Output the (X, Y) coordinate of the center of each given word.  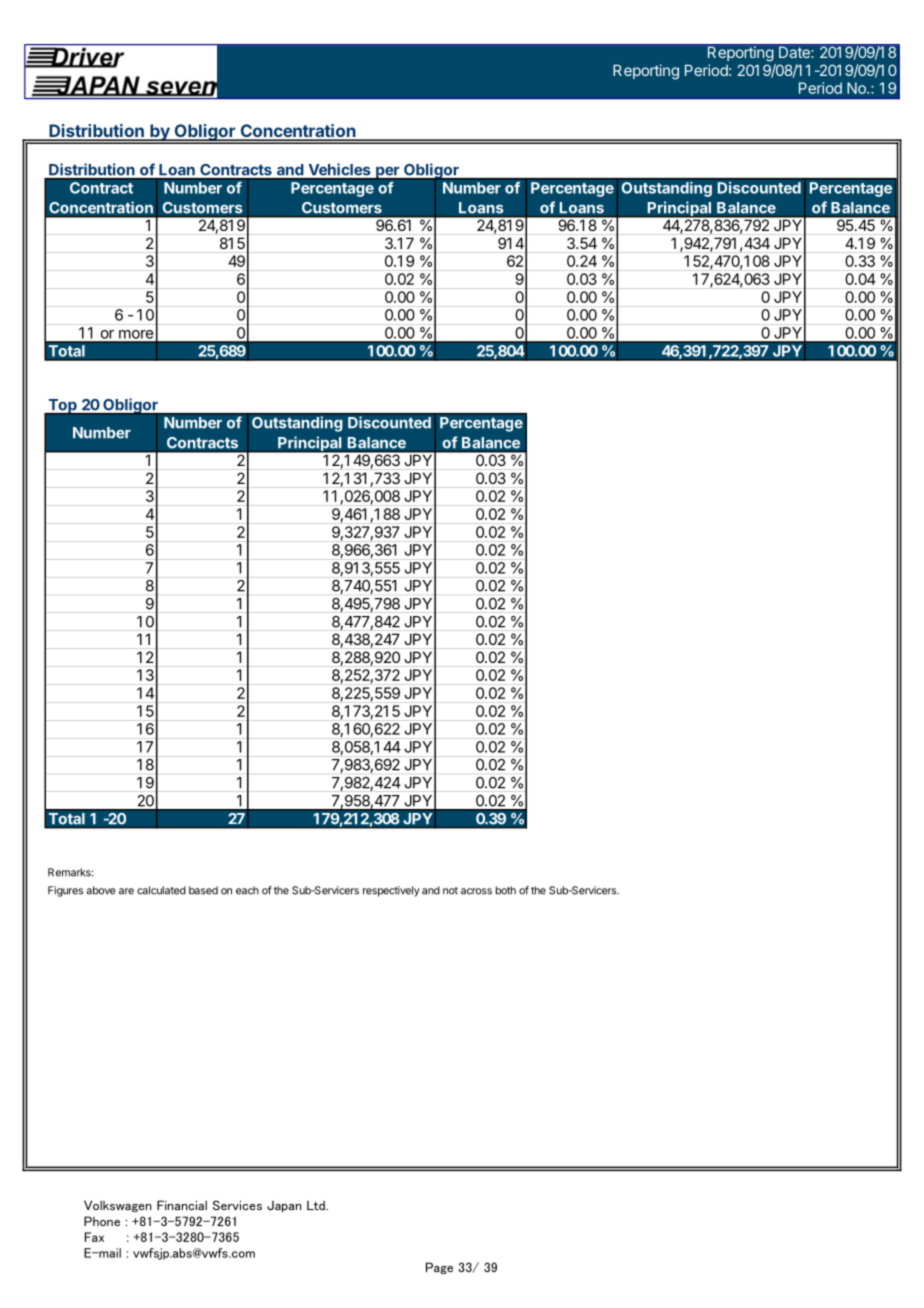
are (126, 891)
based (203, 890)
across (476, 891)
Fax (94, 1237)
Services (237, 1205)
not (450, 891)
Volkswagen (117, 1206)
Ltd (317, 1205)
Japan (284, 1206)
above (100, 890)
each (247, 890)
